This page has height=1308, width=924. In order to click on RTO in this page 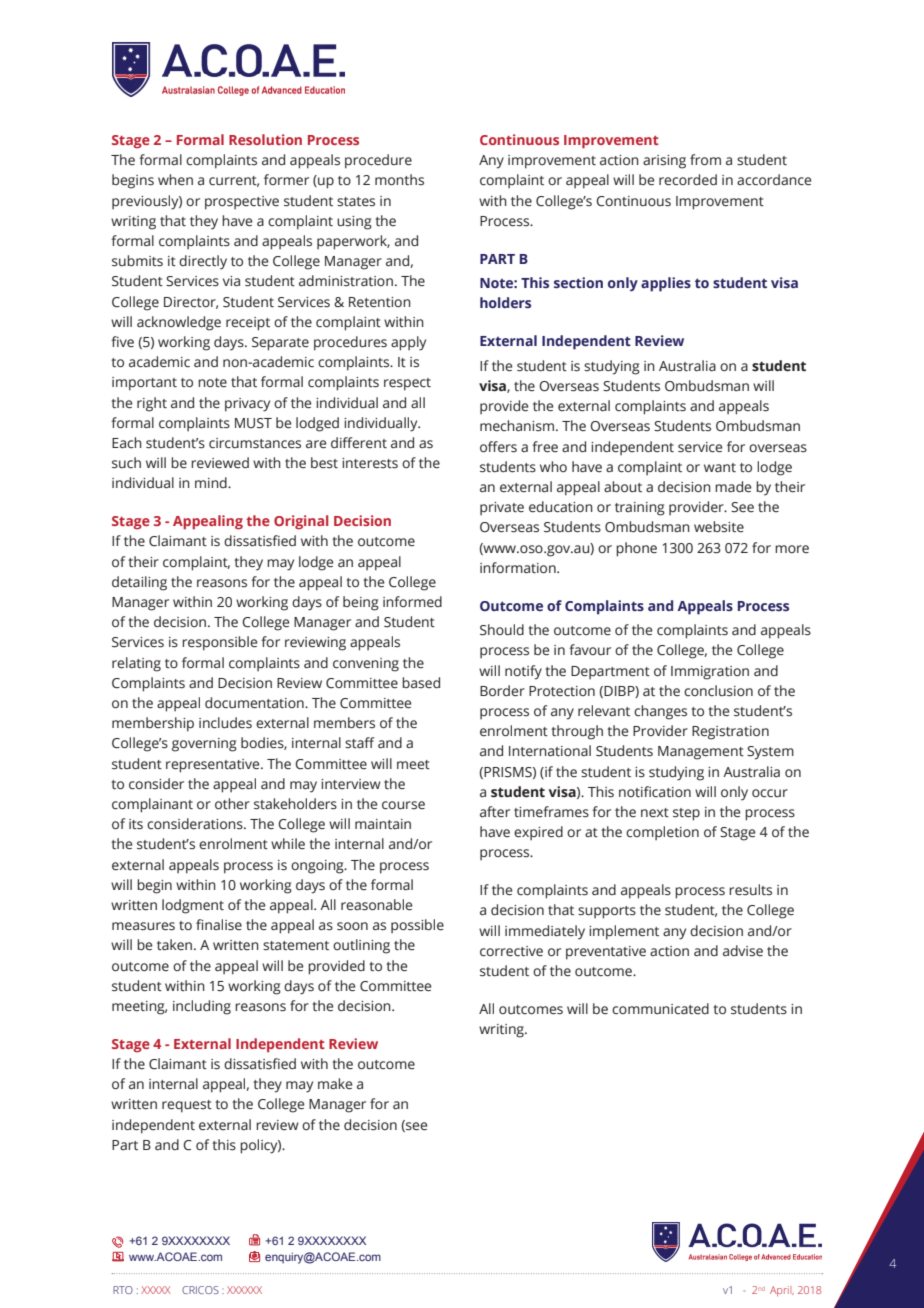, I will do `click(123, 1290)`.
